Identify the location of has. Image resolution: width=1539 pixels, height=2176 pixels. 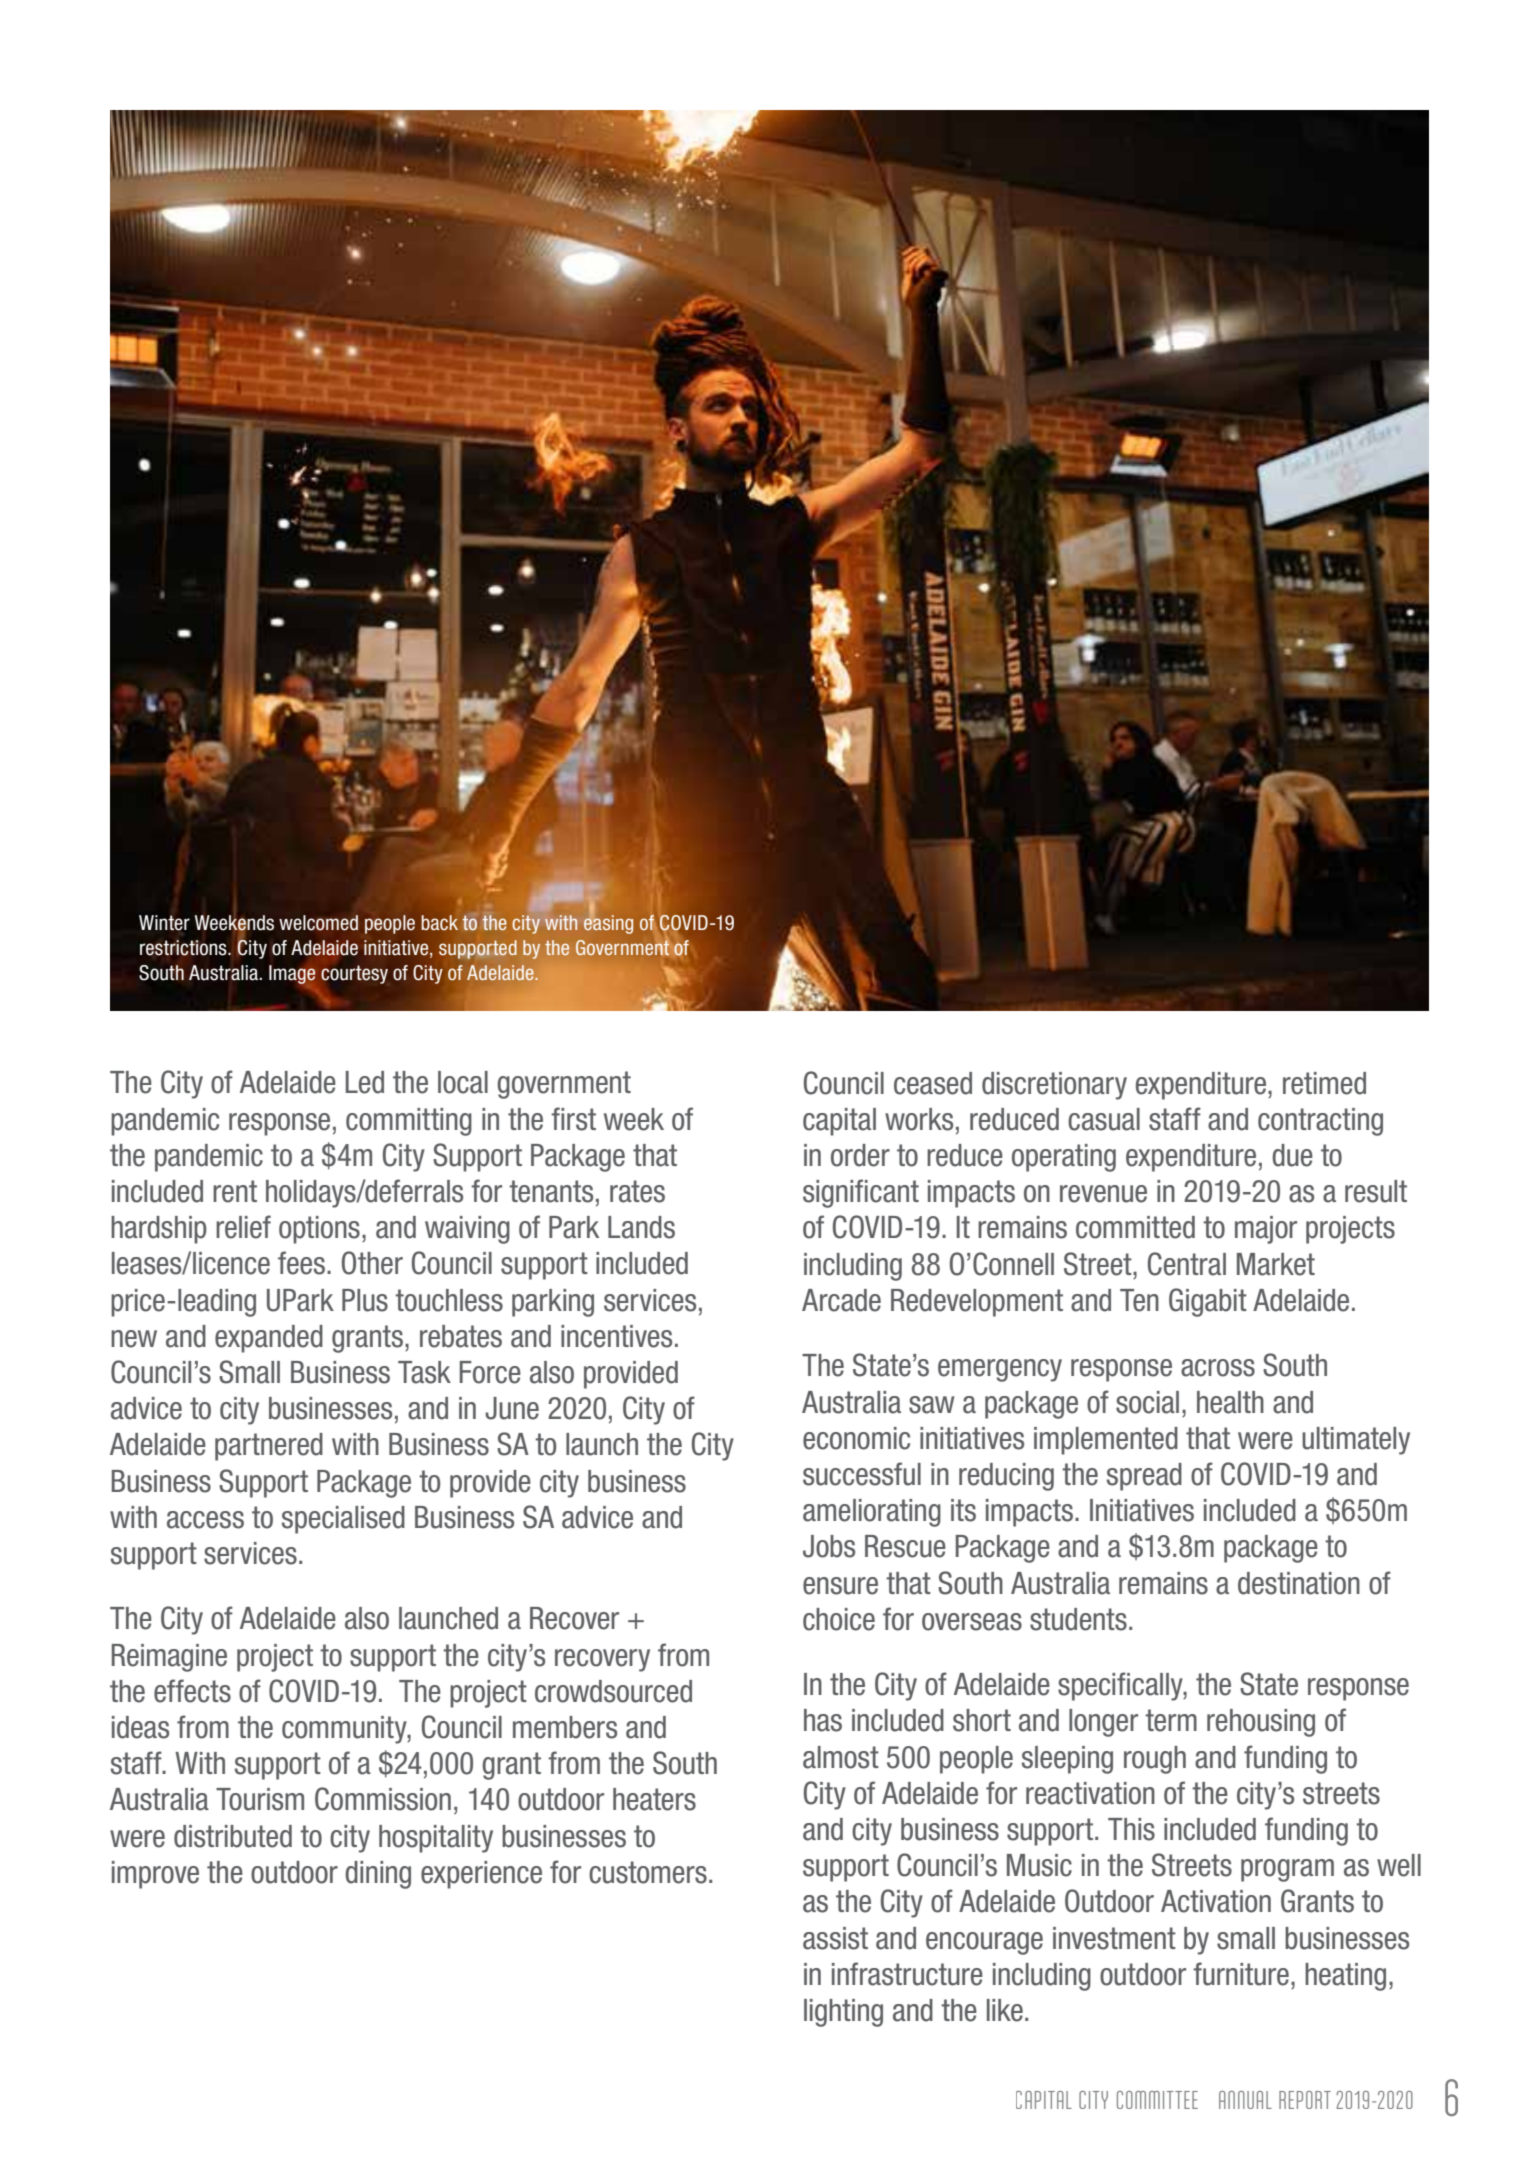
(823, 1720).
